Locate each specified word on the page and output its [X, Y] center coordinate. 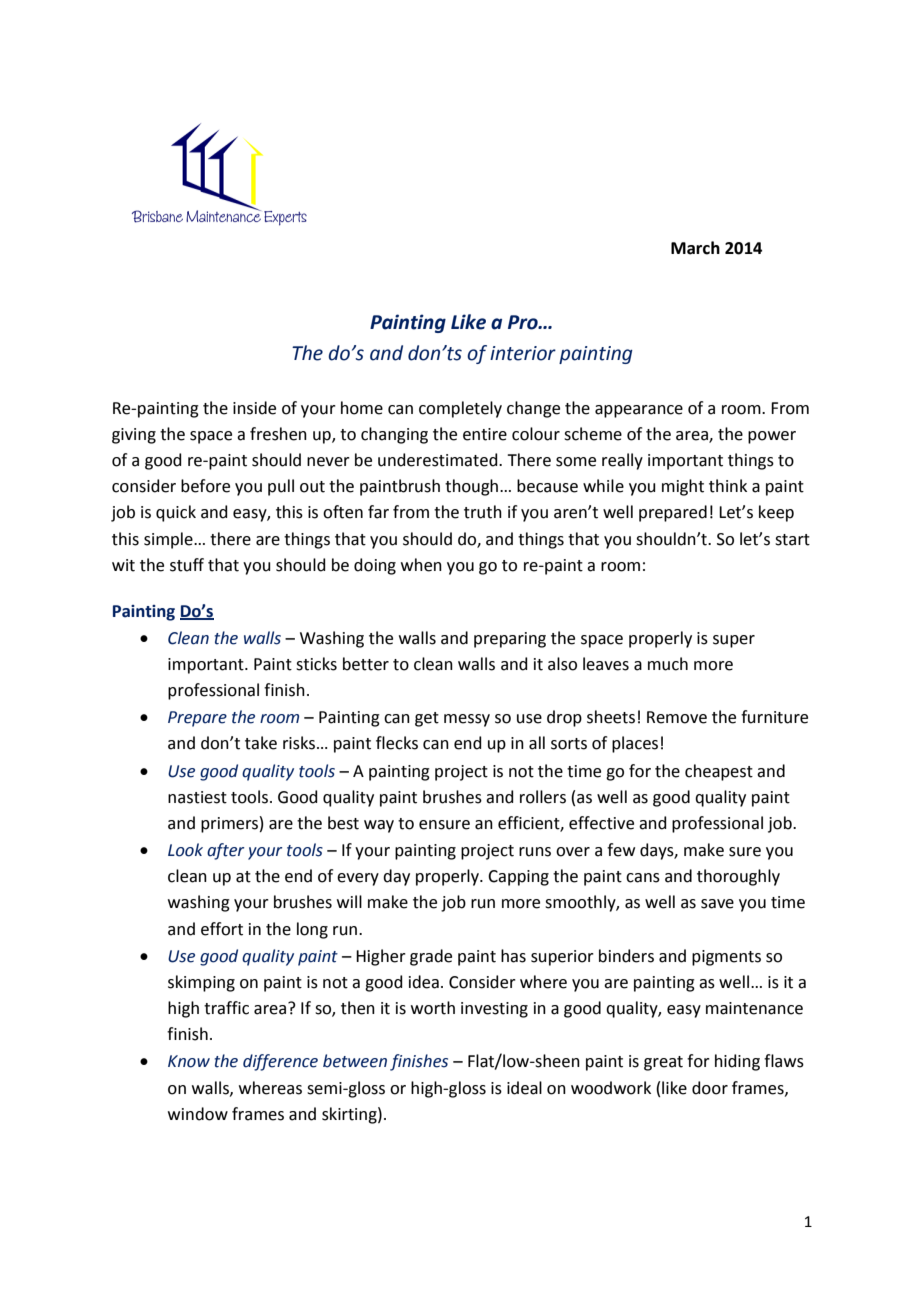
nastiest [197, 797]
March [695, 248]
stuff [187, 565]
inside [254, 408]
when [421, 565]
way [379, 826]
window [198, 1114]
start [792, 540]
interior [523, 353]
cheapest [719, 772]
